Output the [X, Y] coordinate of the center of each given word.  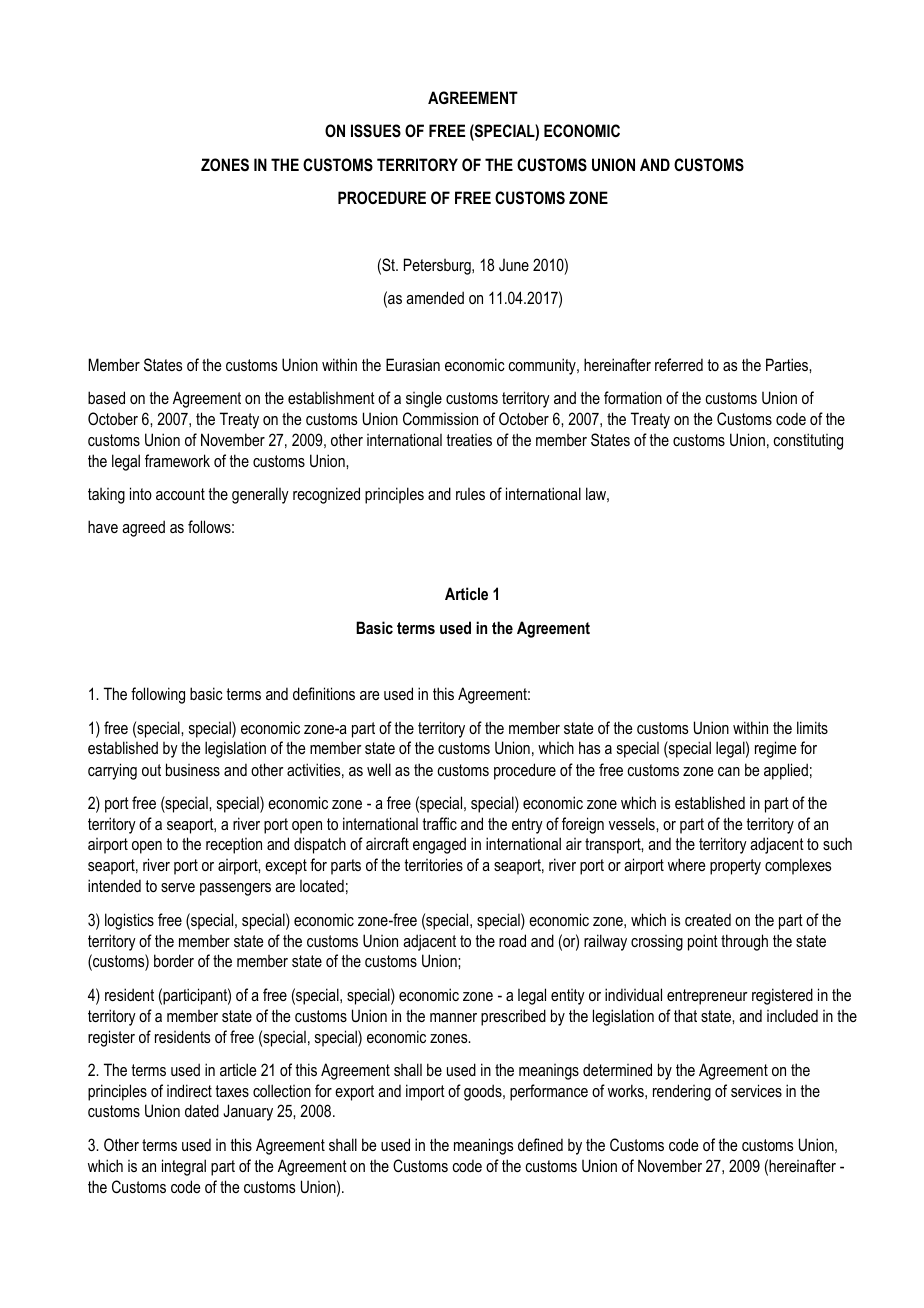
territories [433, 864]
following [158, 695]
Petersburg [438, 266]
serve [178, 887]
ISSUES [376, 131]
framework [177, 460]
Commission [440, 418]
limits [812, 727]
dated [202, 1110]
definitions [324, 693]
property [735, 867]
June [514, 265]
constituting [808, 441]
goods [484, 1092]
